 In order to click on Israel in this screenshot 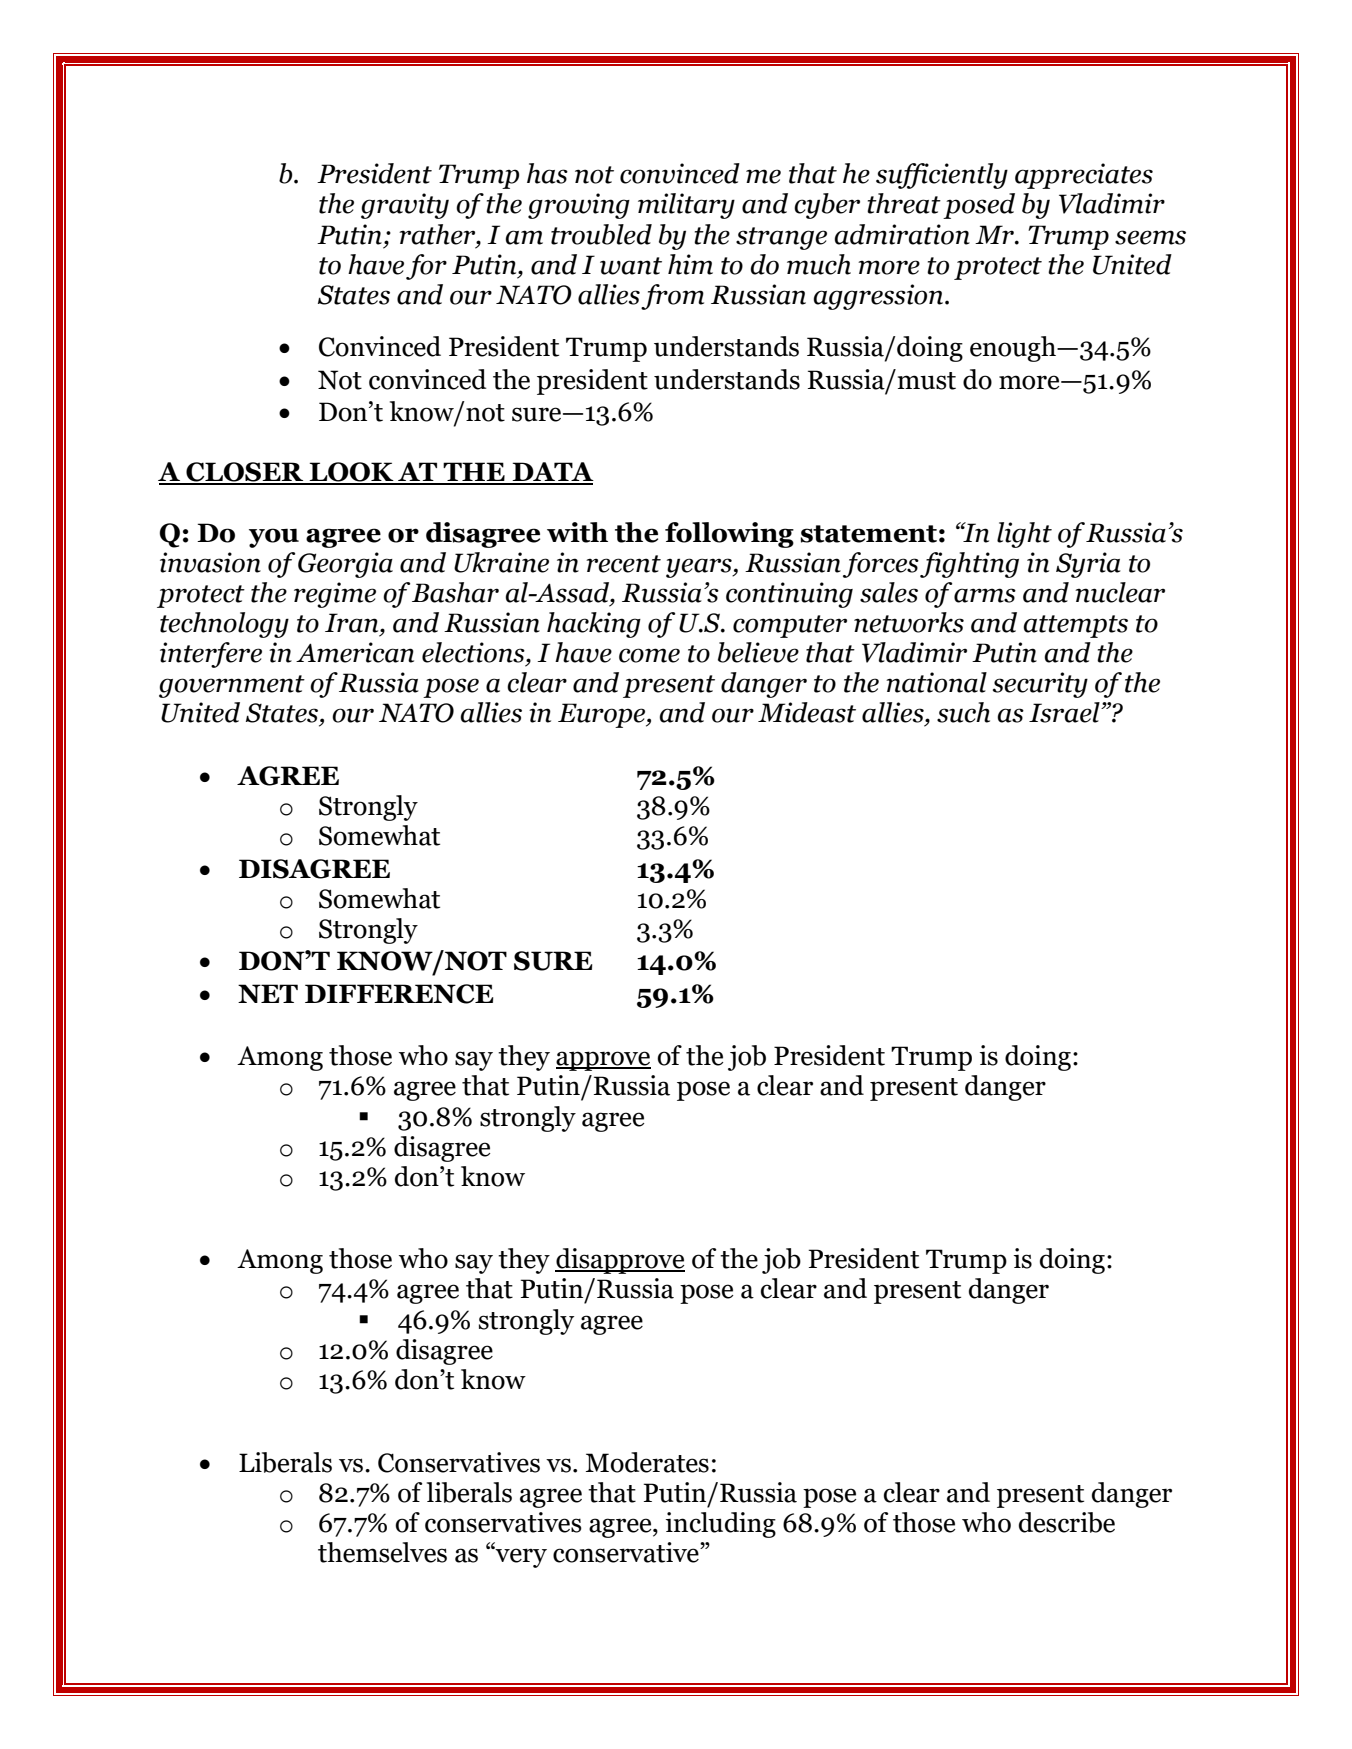, I will do `click(1065, 712)`.
